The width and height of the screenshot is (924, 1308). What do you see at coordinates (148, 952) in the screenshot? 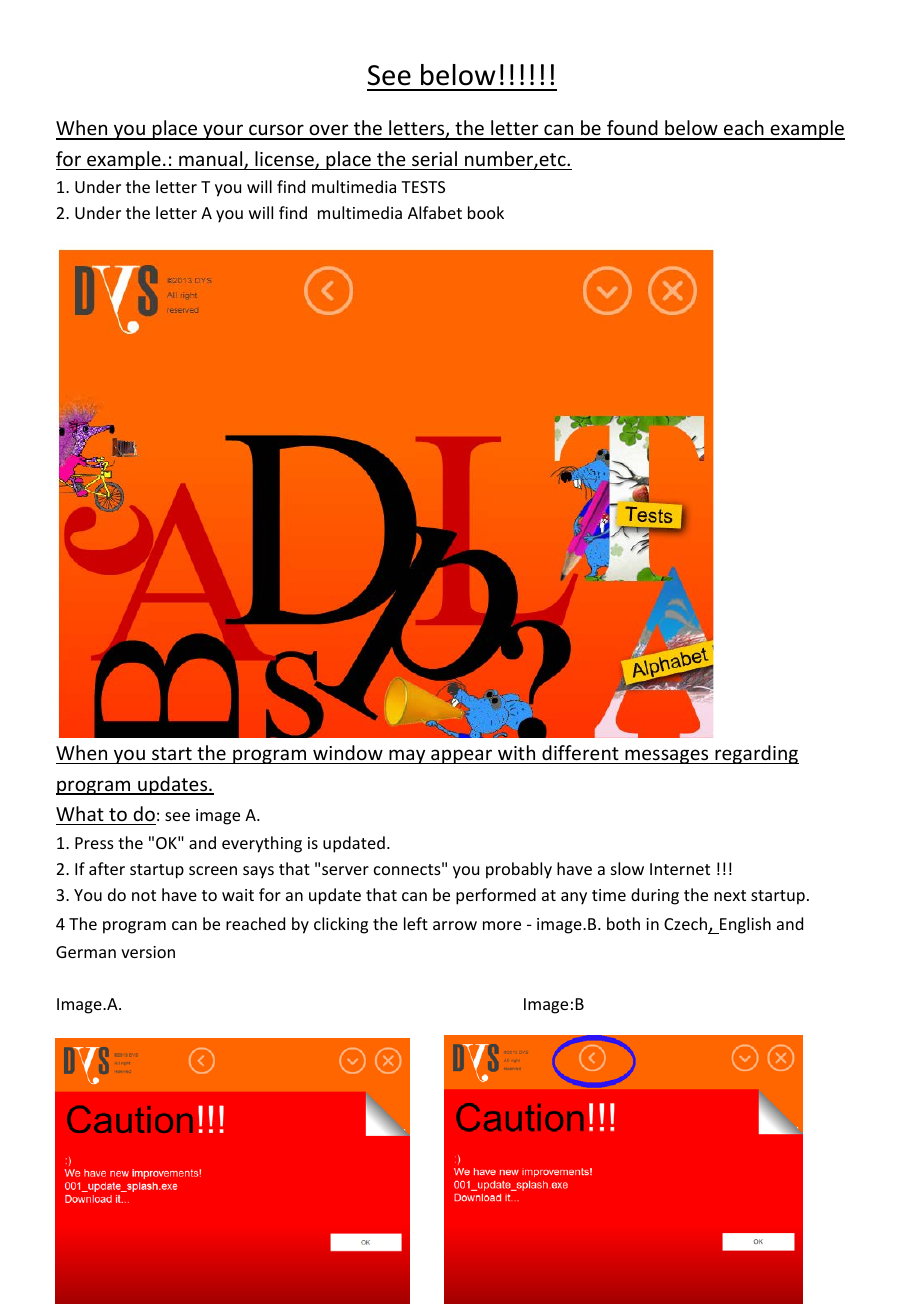
I see `version` at bounding box center [148, 952].
